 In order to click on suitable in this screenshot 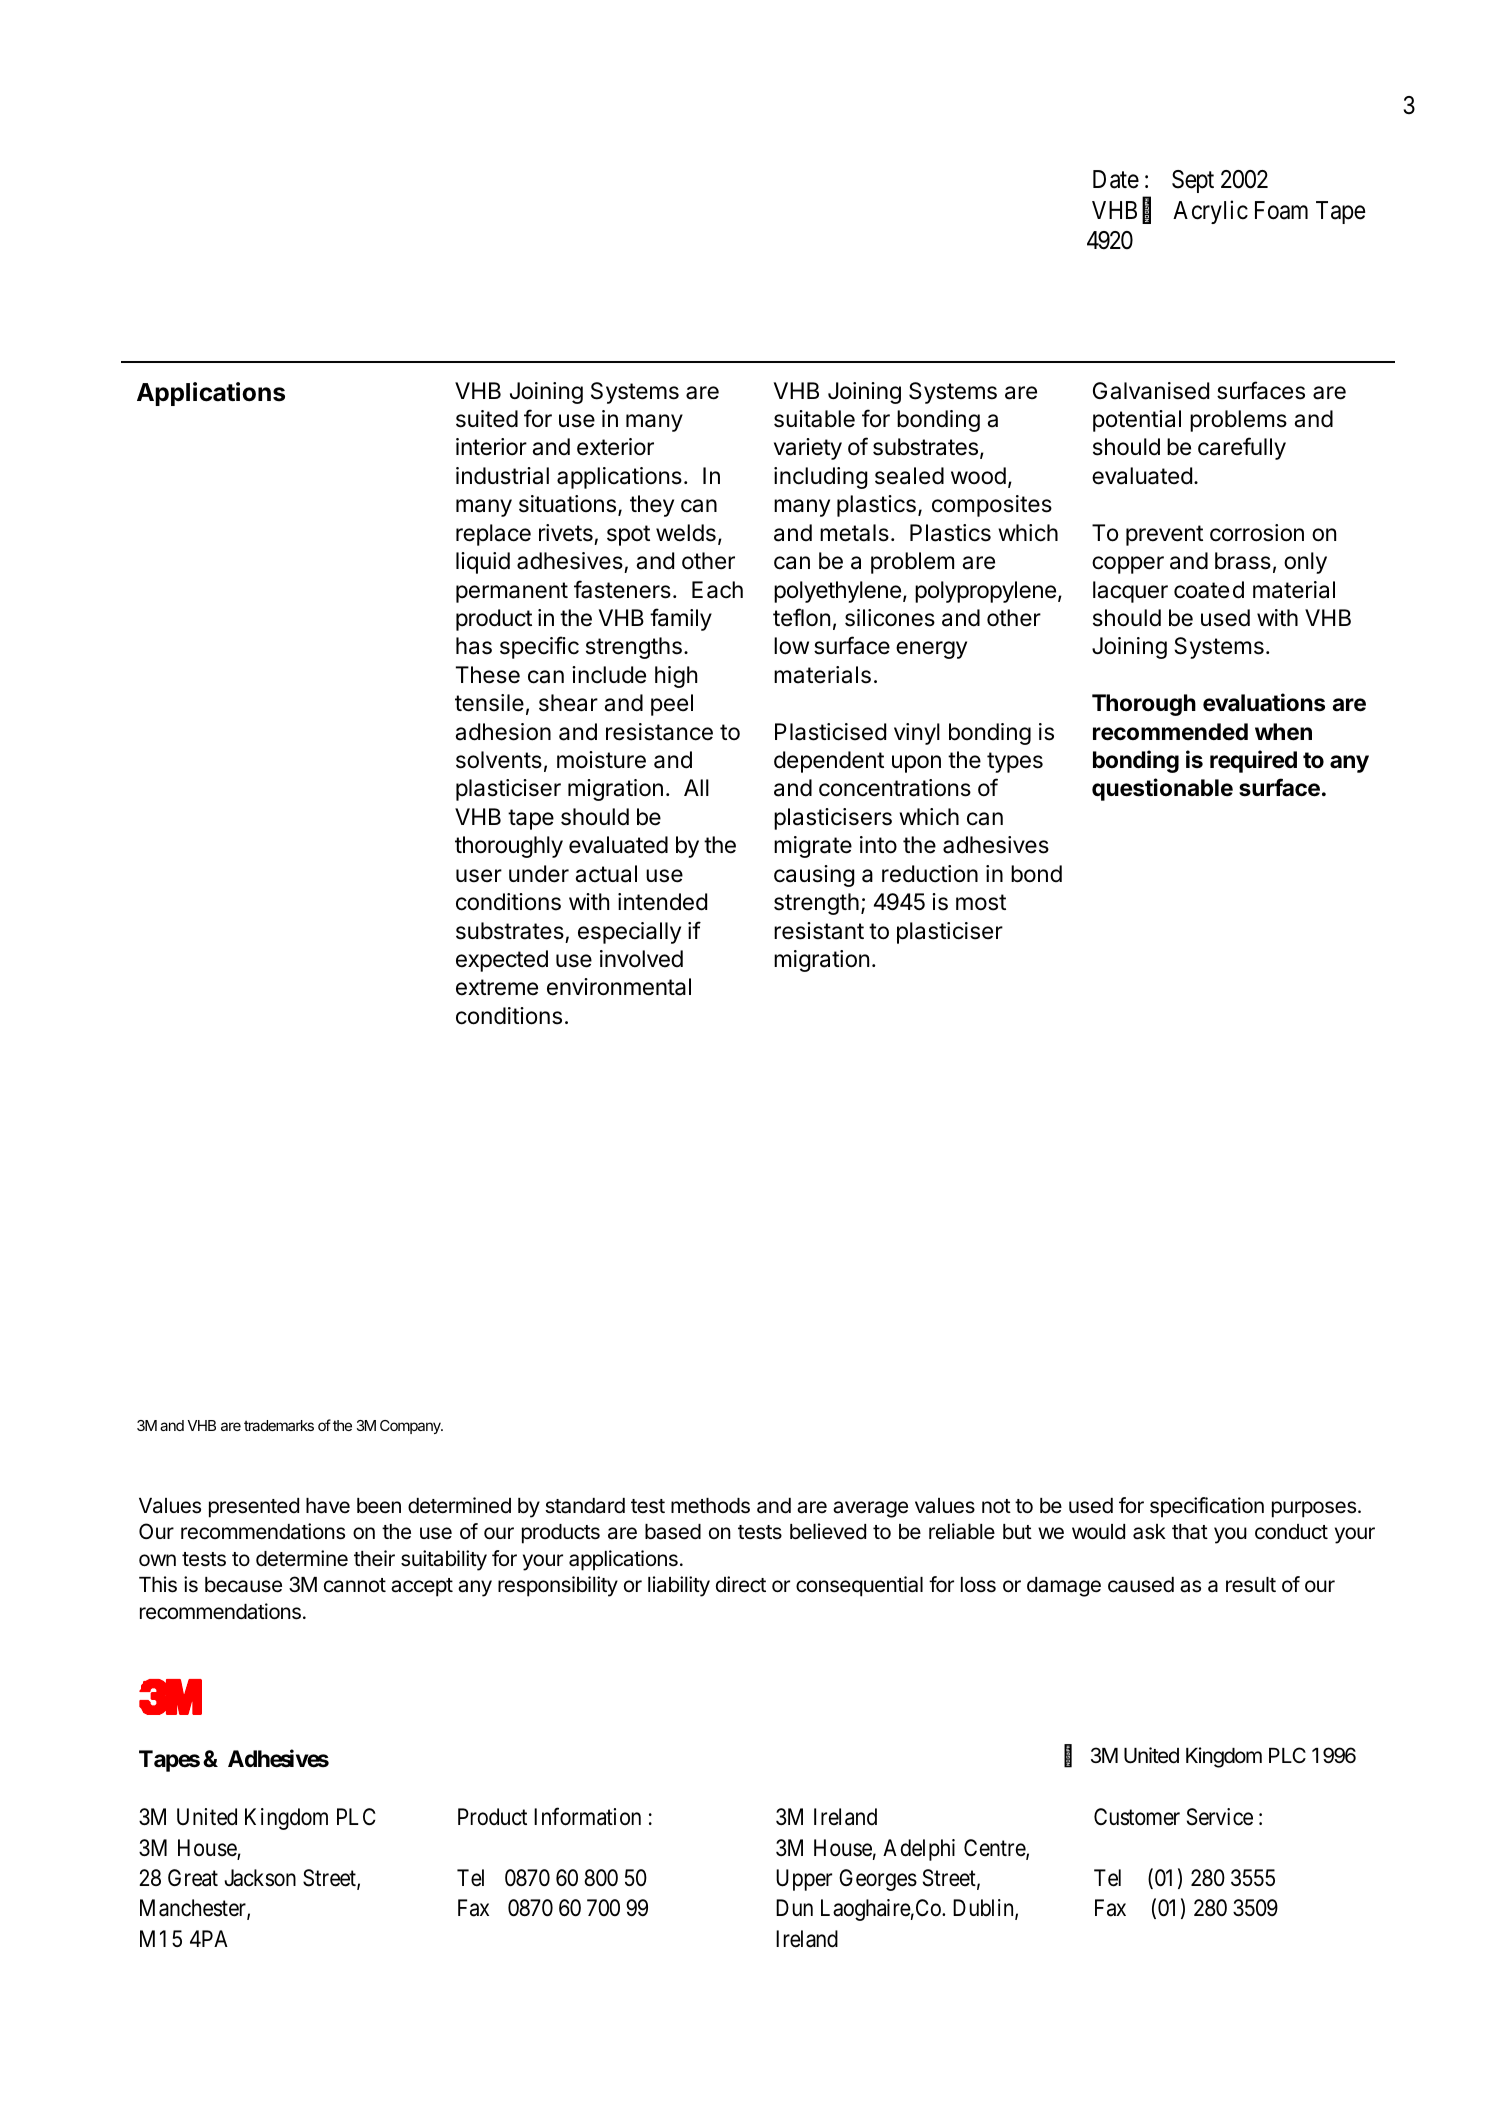, I will do `click(814, 419)`.
